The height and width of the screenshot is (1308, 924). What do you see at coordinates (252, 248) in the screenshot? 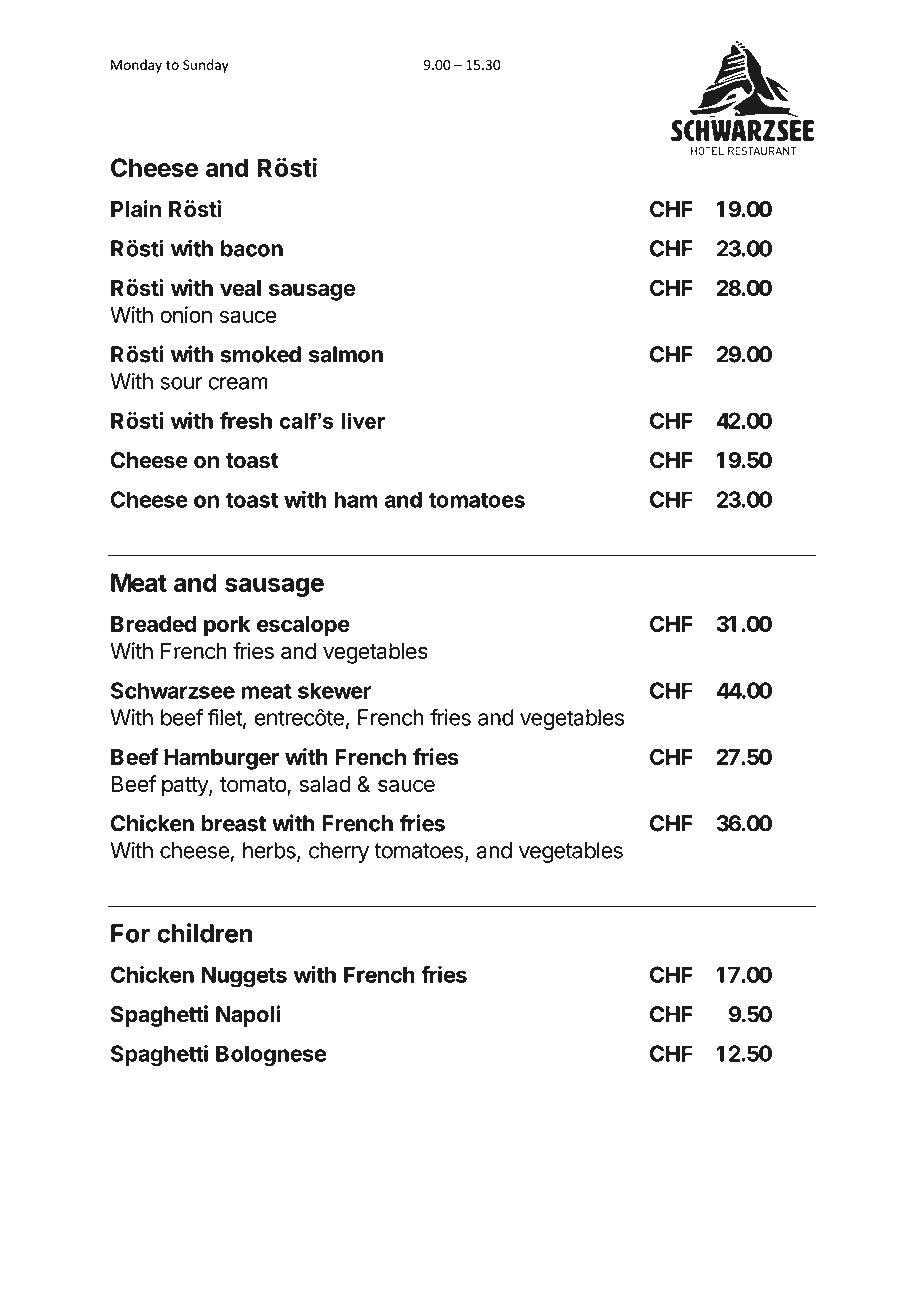
I see `bacon` at bounding box center [252, 248].
